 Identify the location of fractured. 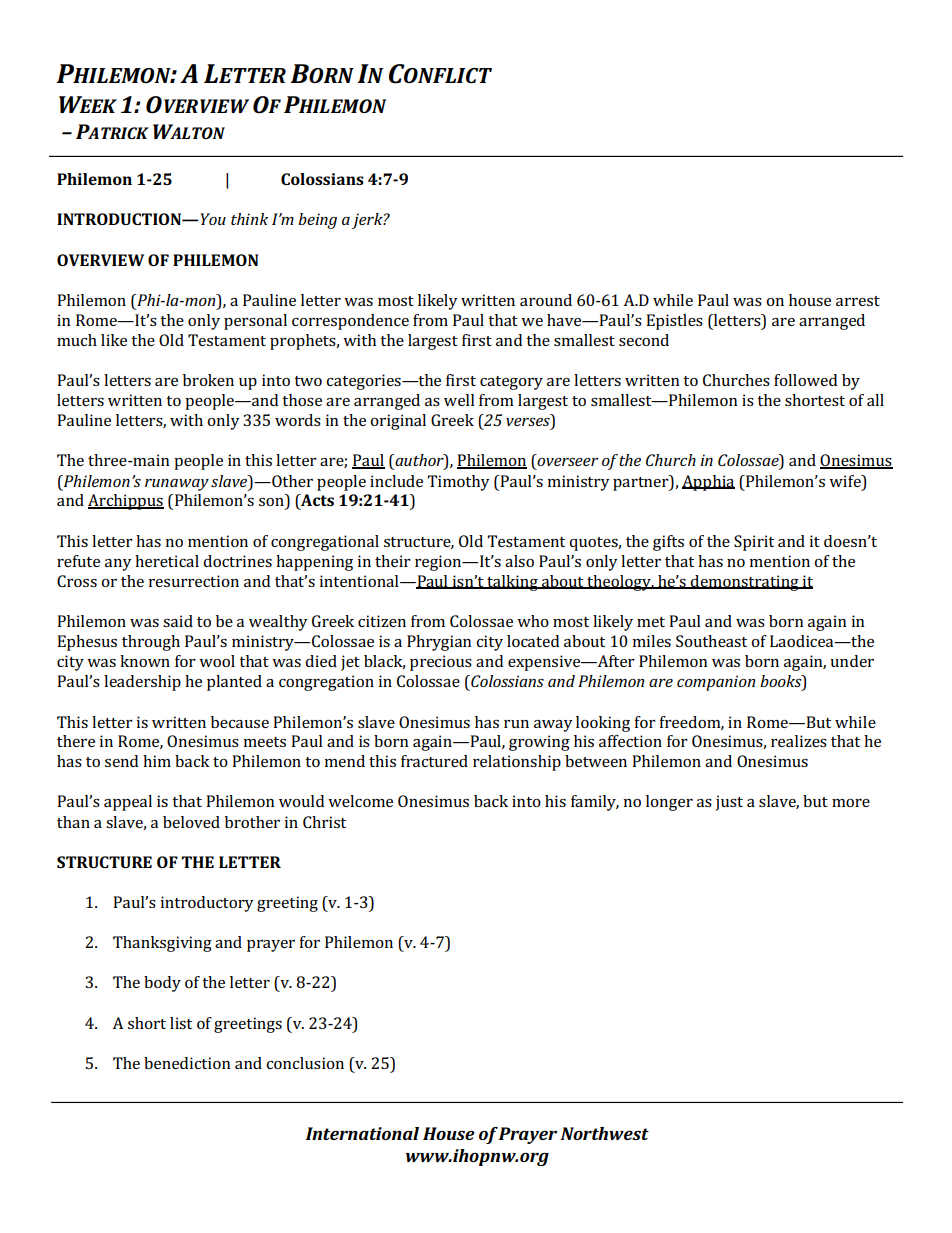
(434, 761).
